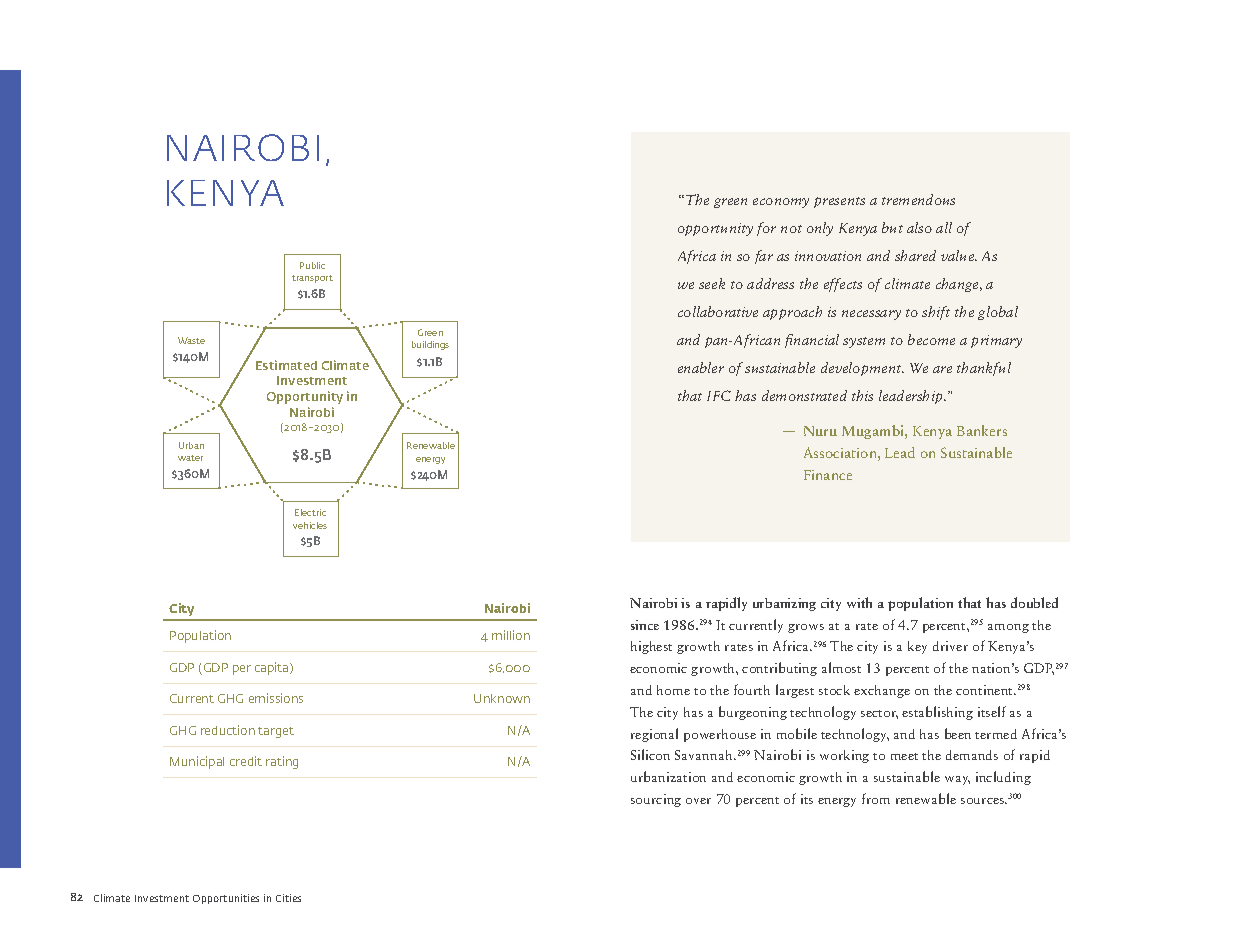 The image size is (1233, 952). I want to click on Cities, so click(288, 898).
